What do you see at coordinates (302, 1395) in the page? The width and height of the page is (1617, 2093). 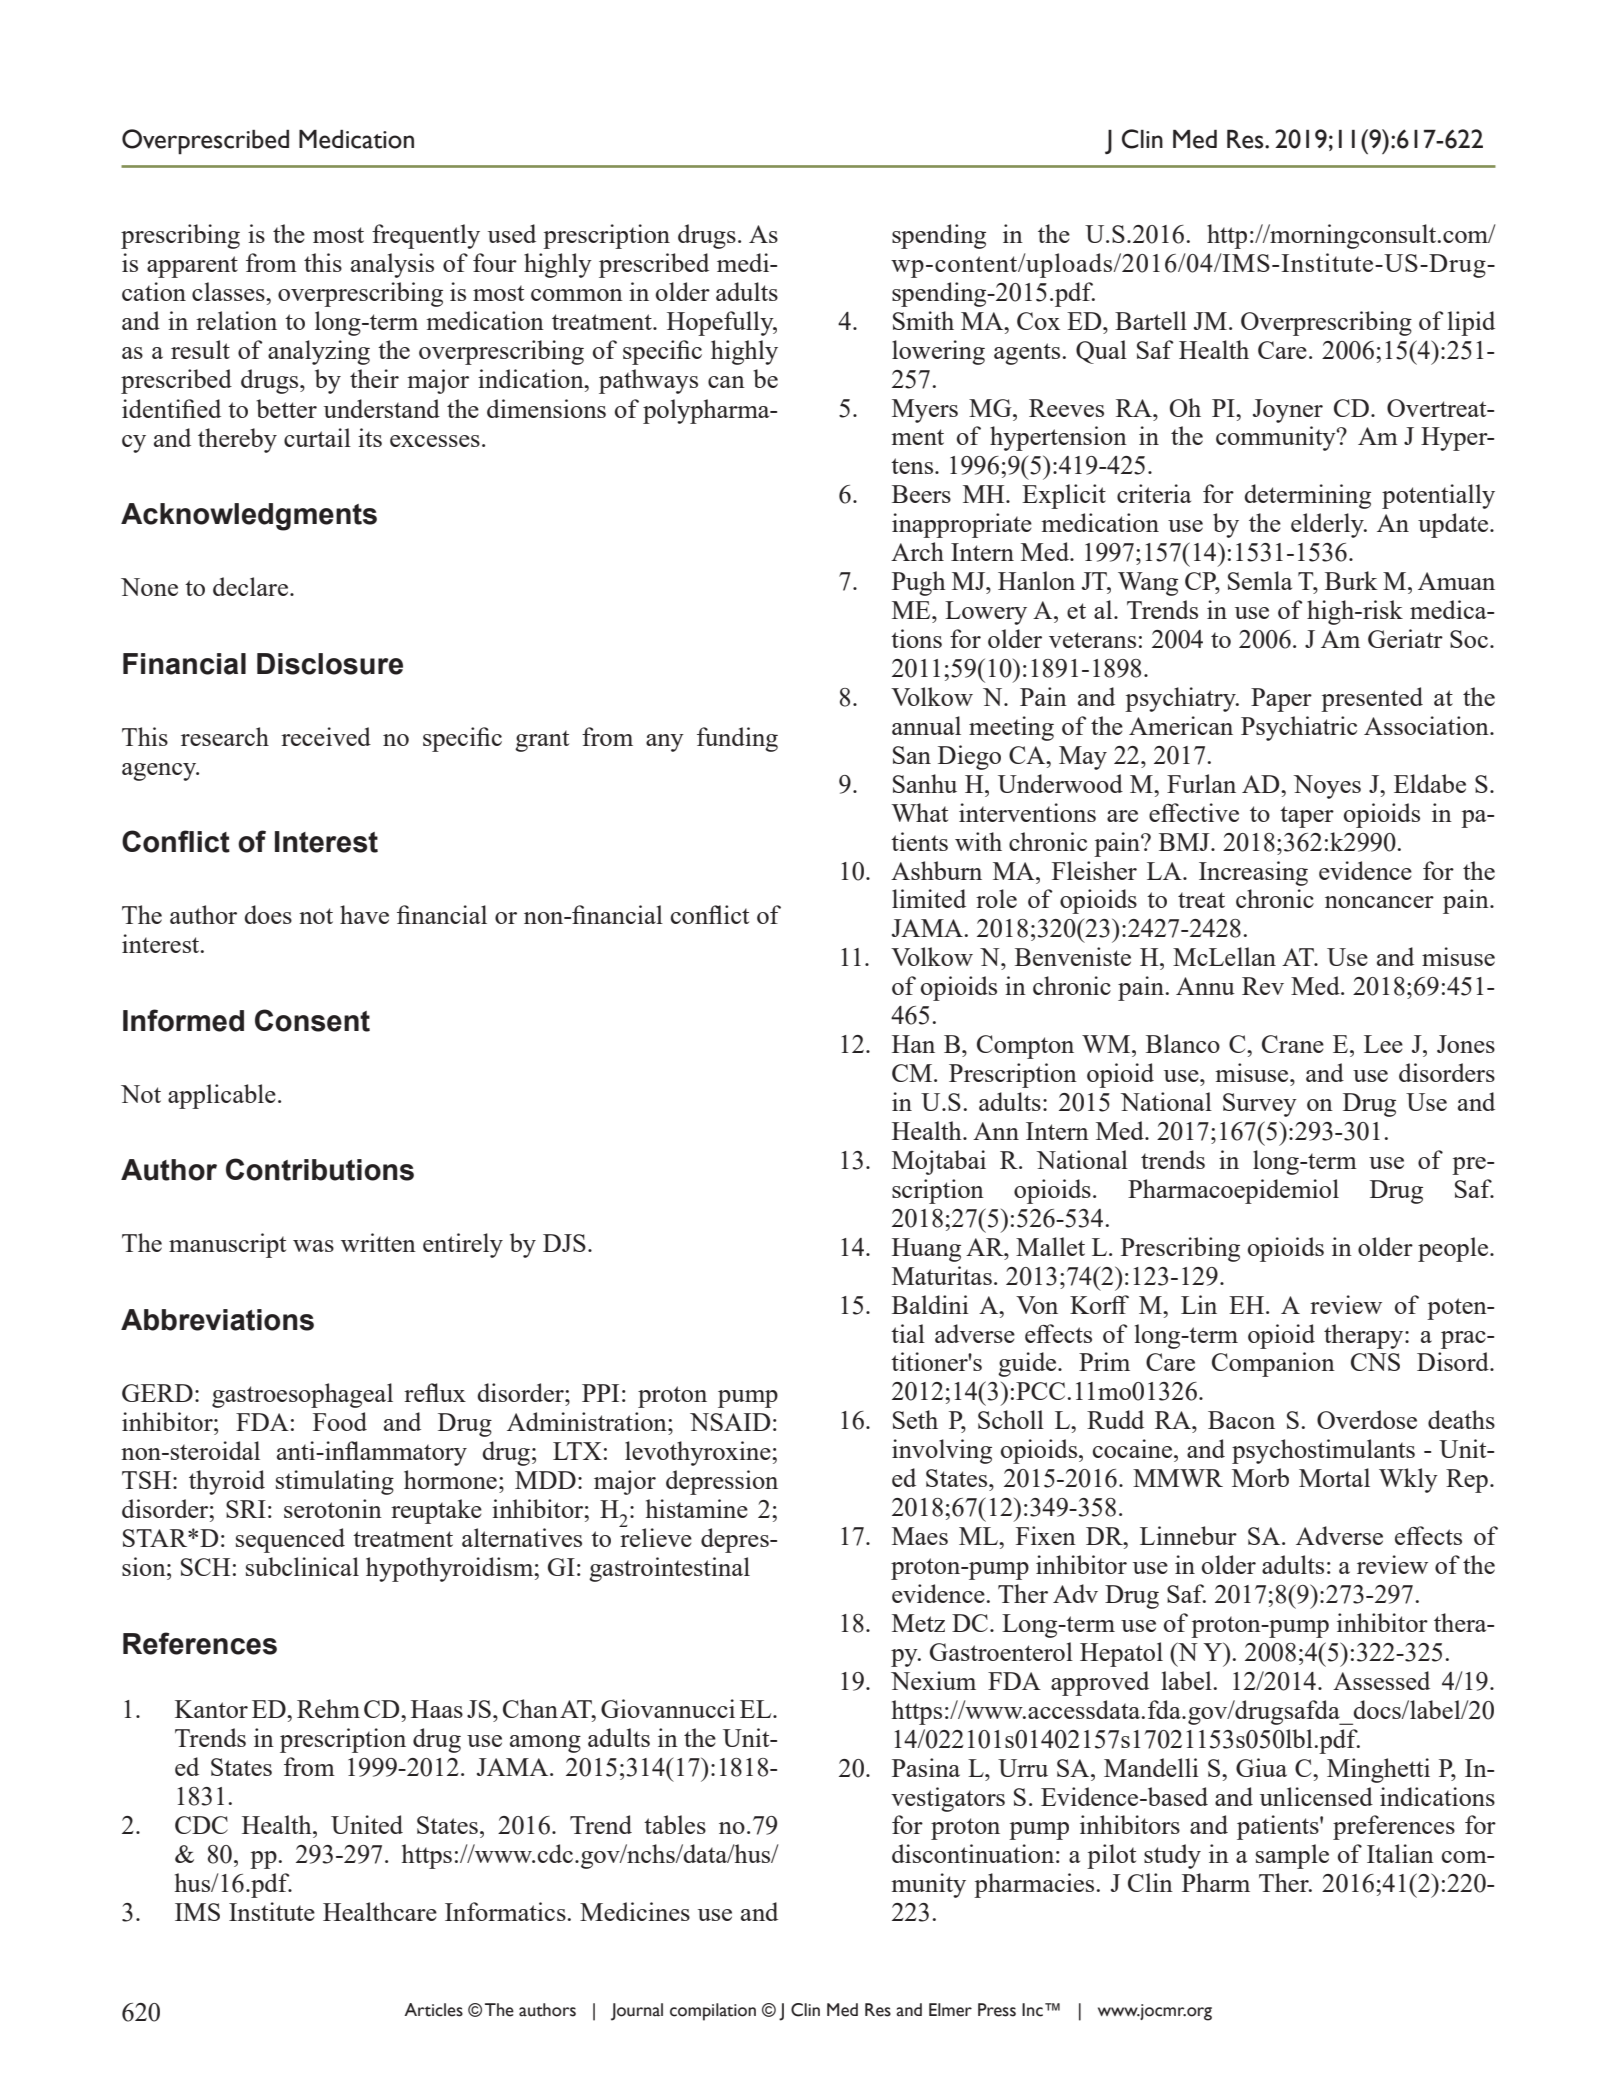 I see `gastroesophageal` at bounding box center [302, 1395].
